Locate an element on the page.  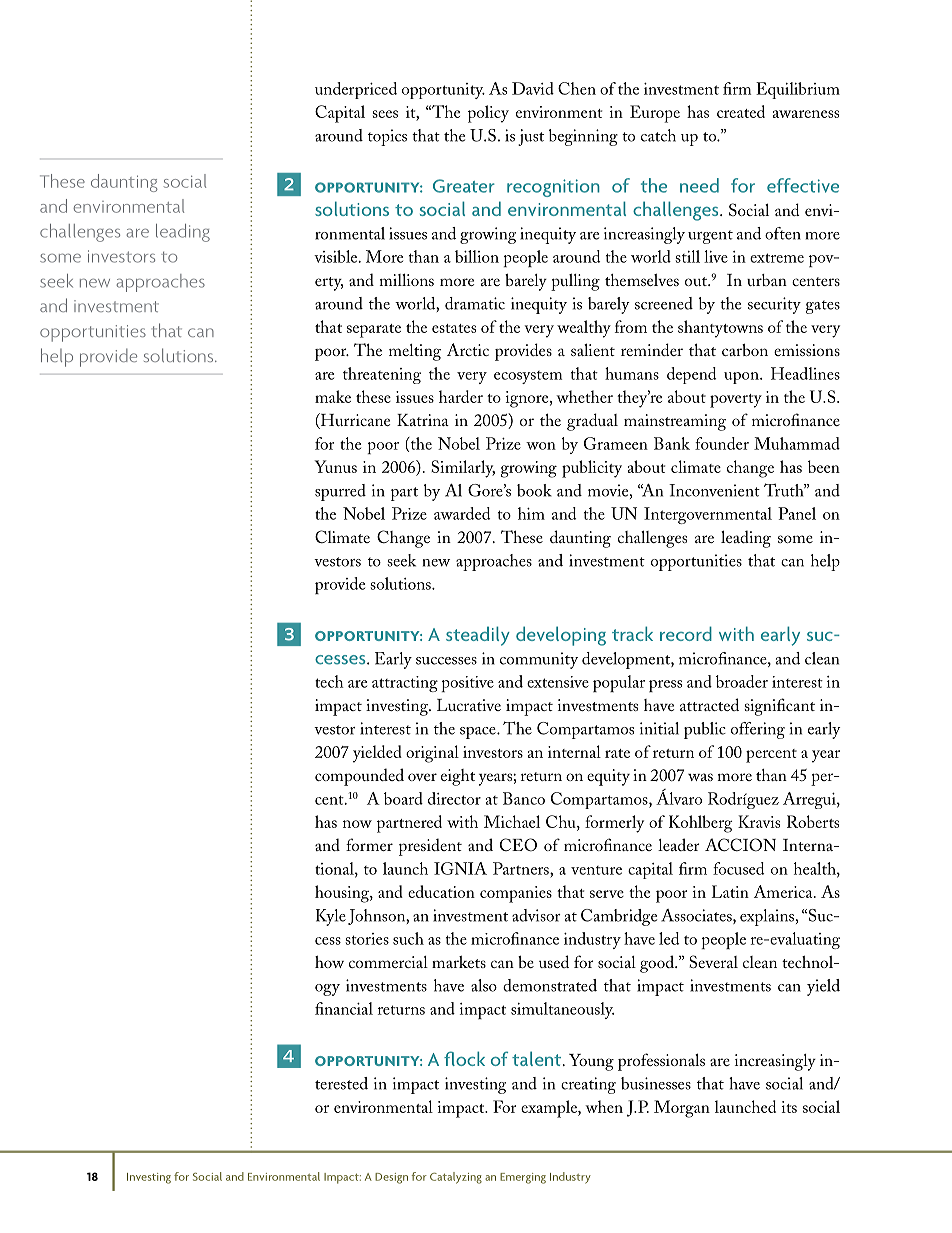
sees is located at coordinates (385, 114).
